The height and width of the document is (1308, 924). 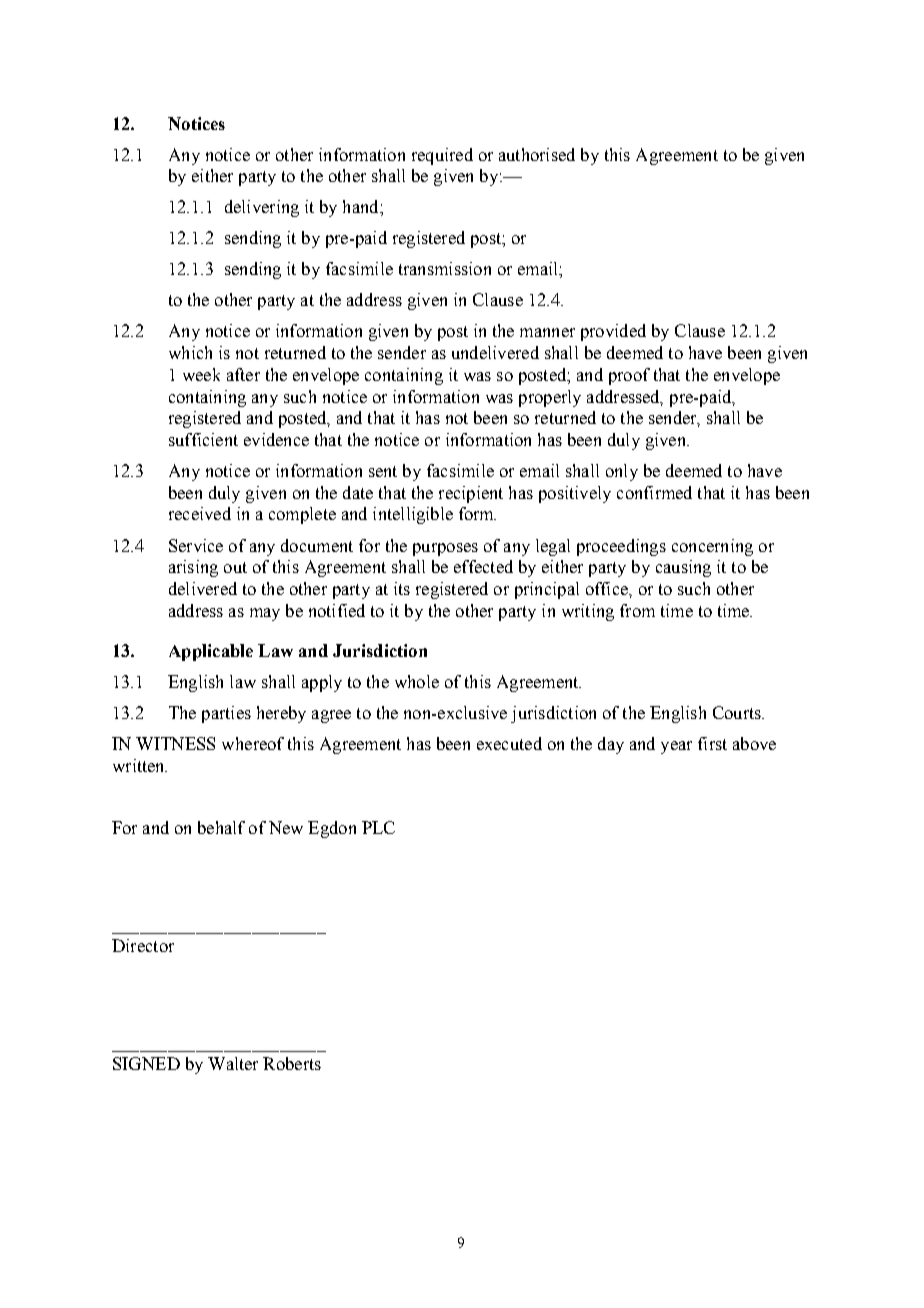 What do you see at coordinates (676, 747) in the document?
I see `year` at bounding box center [676, 747].
